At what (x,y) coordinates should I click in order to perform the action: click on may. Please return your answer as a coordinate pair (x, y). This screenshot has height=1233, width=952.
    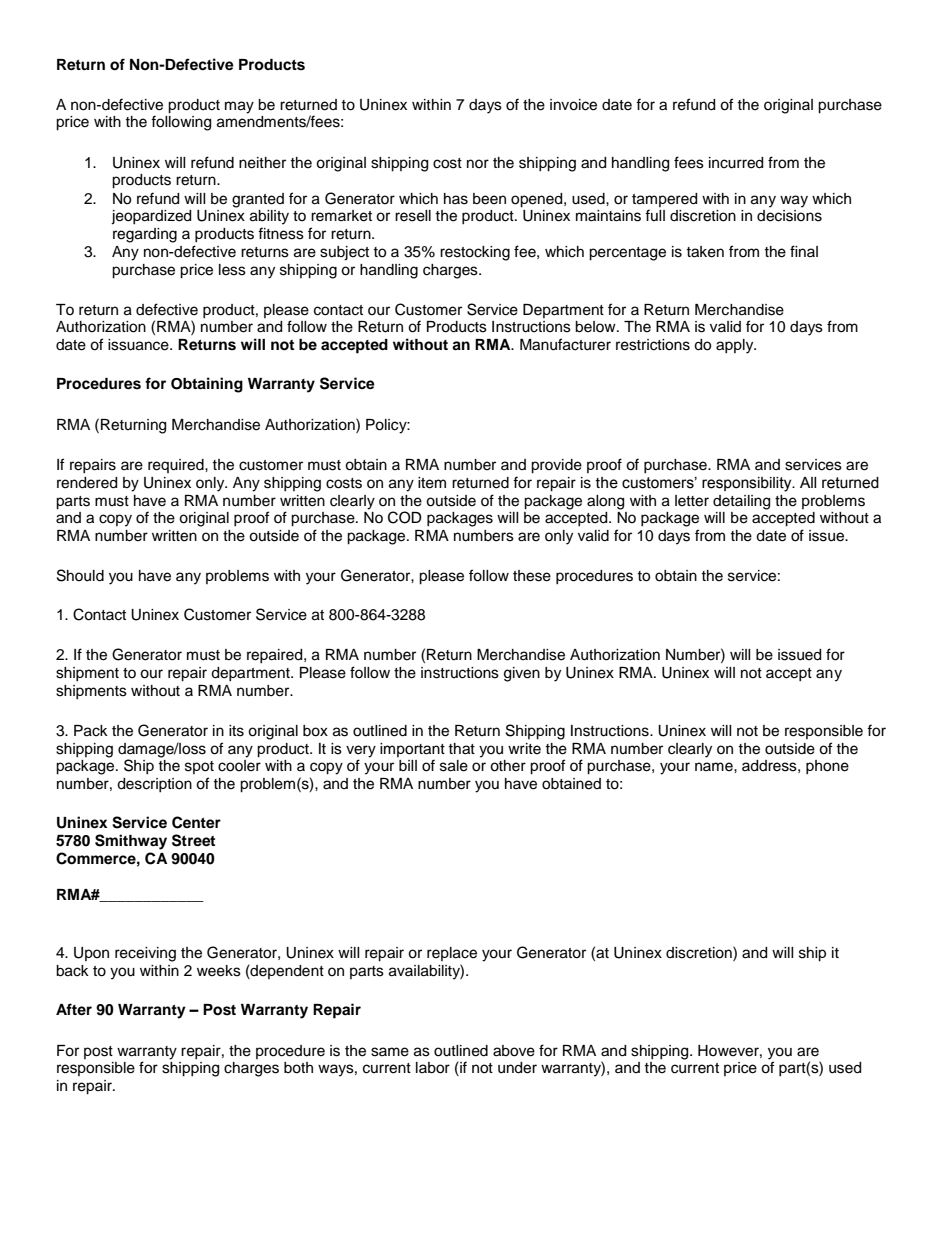
    Looking at the image, I should click on (239, 107).
